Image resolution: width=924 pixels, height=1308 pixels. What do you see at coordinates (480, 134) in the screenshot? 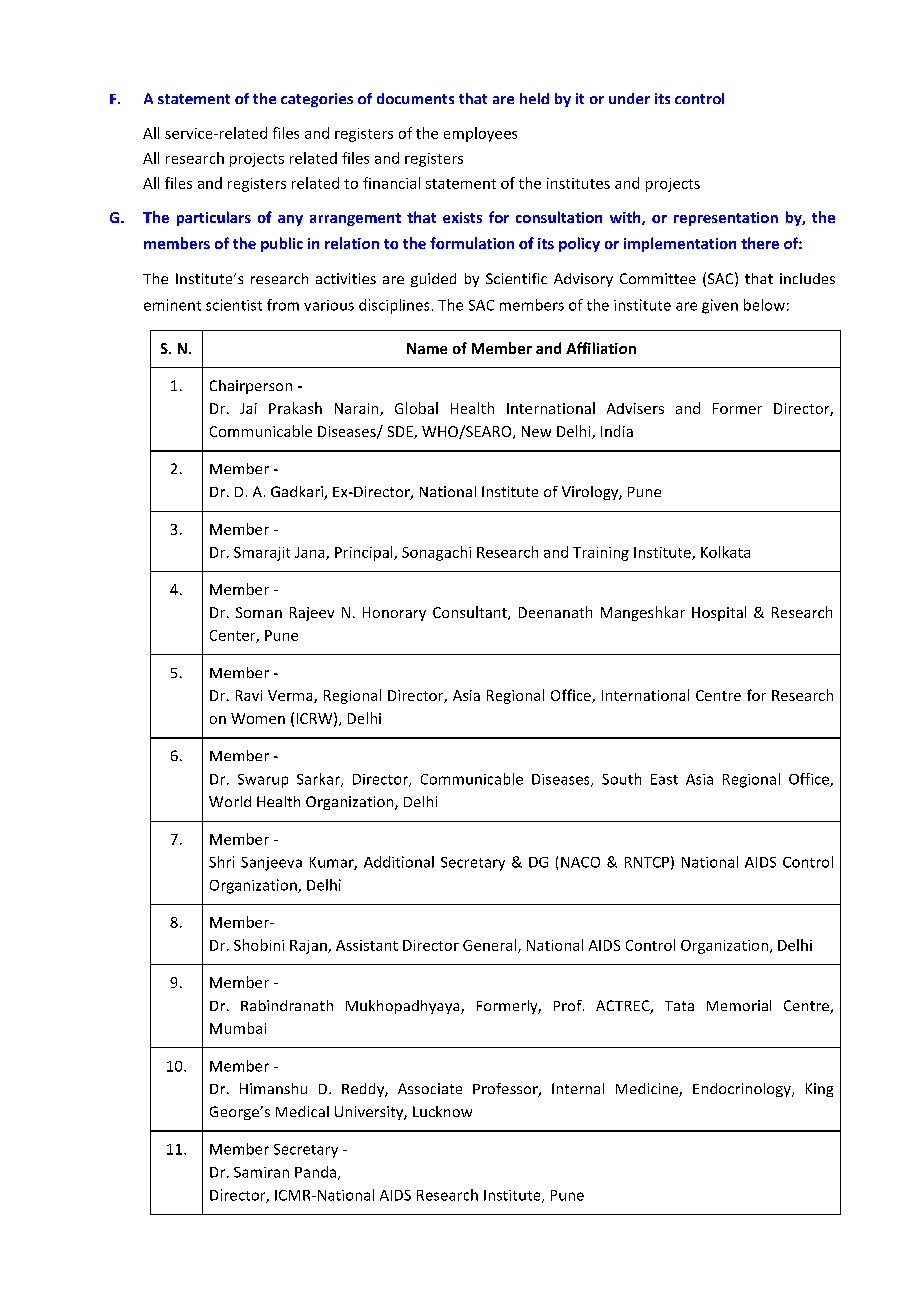
I see `employees` at bounding box center [480, 134].
